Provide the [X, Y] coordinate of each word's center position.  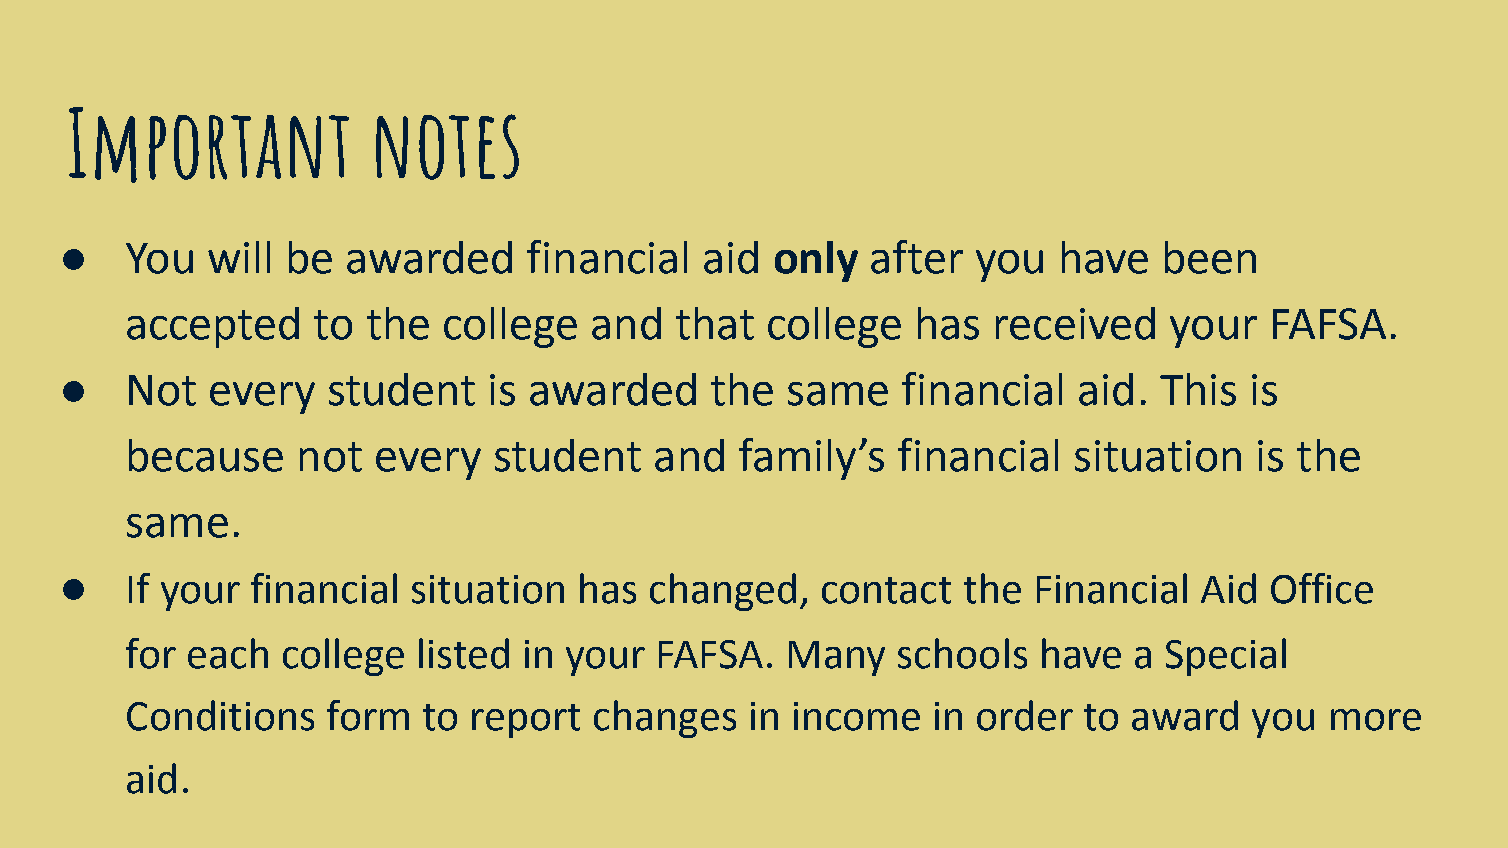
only [816, 261]
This [1198, 389]
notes [447, 147]
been [1210, 257]
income [857, 716]
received [1075, 323]
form [368, 715]
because [206, 455]
